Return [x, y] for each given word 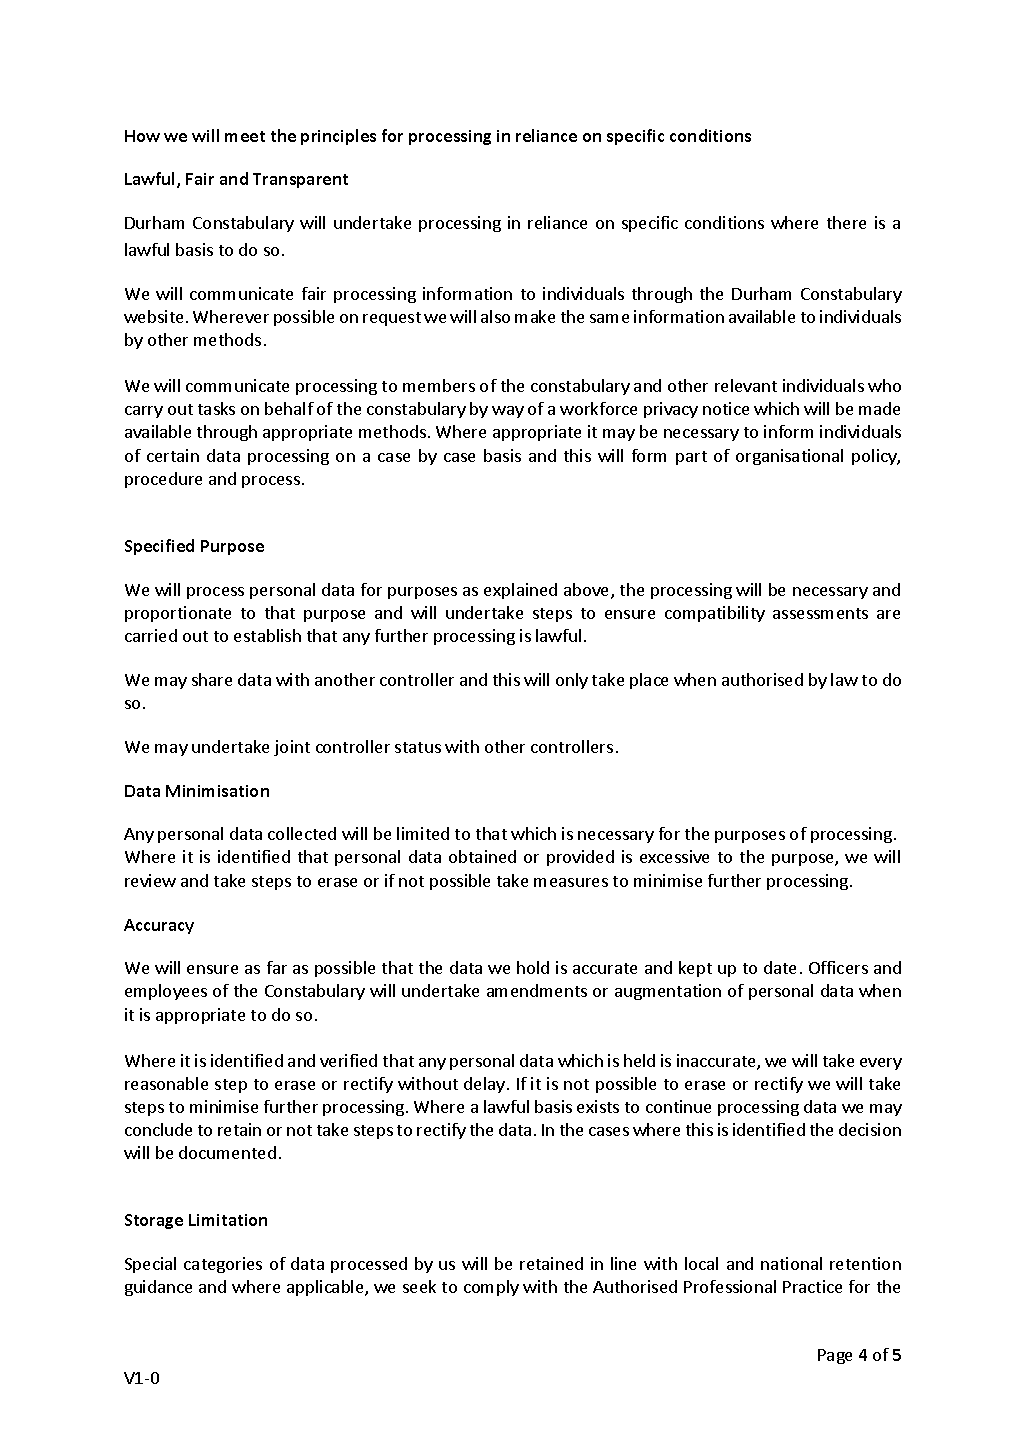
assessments [820, 613]
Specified [159, 547]
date [780, 967]
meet [245, 136]
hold [533, 967]
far [277, 967]
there [846, 222]
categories [223, 1265]
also [495, 316]
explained [520, 591]
